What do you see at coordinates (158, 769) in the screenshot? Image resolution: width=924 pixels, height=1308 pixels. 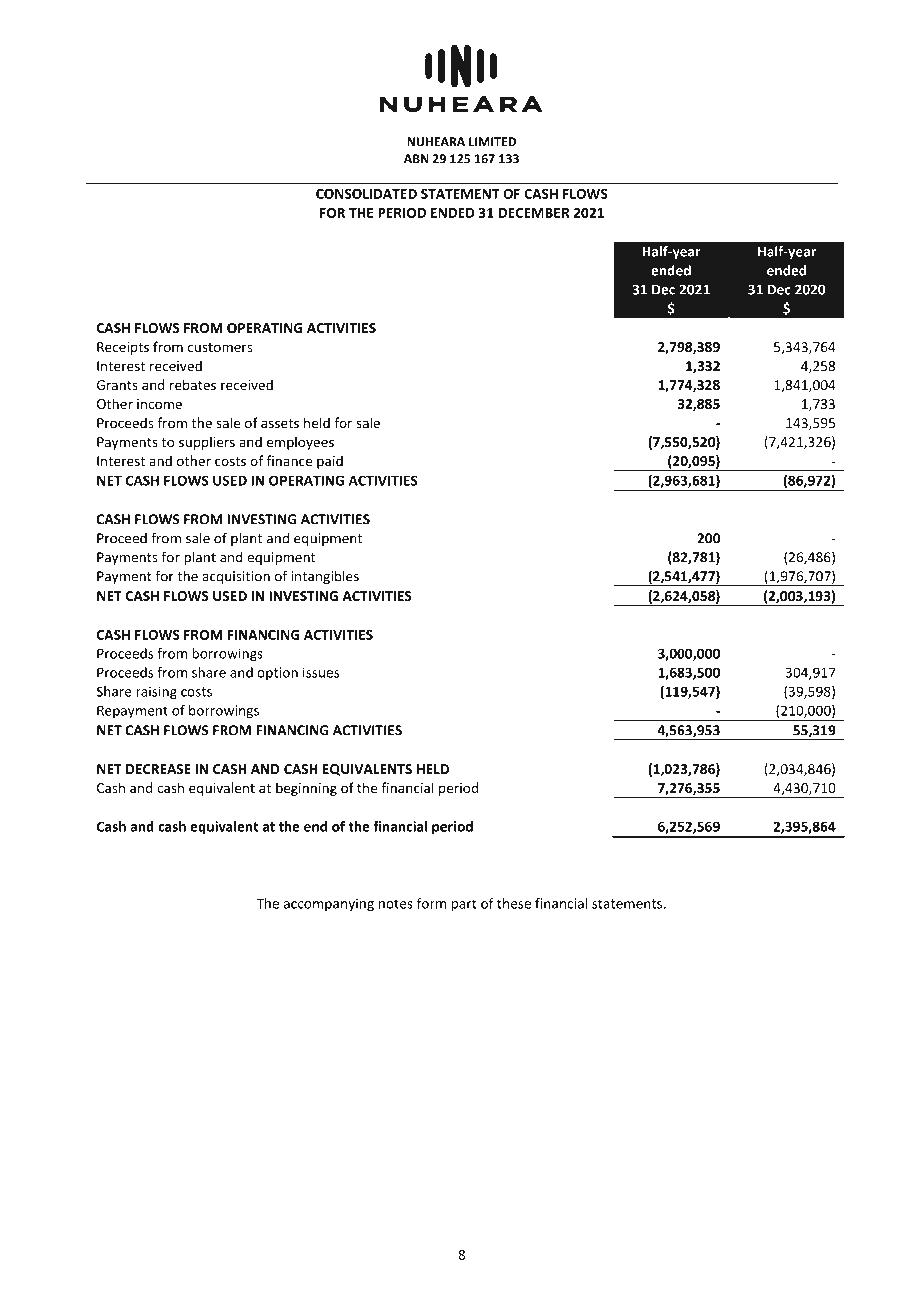 I see `DECREASE` at bounding box center [158, 769].
